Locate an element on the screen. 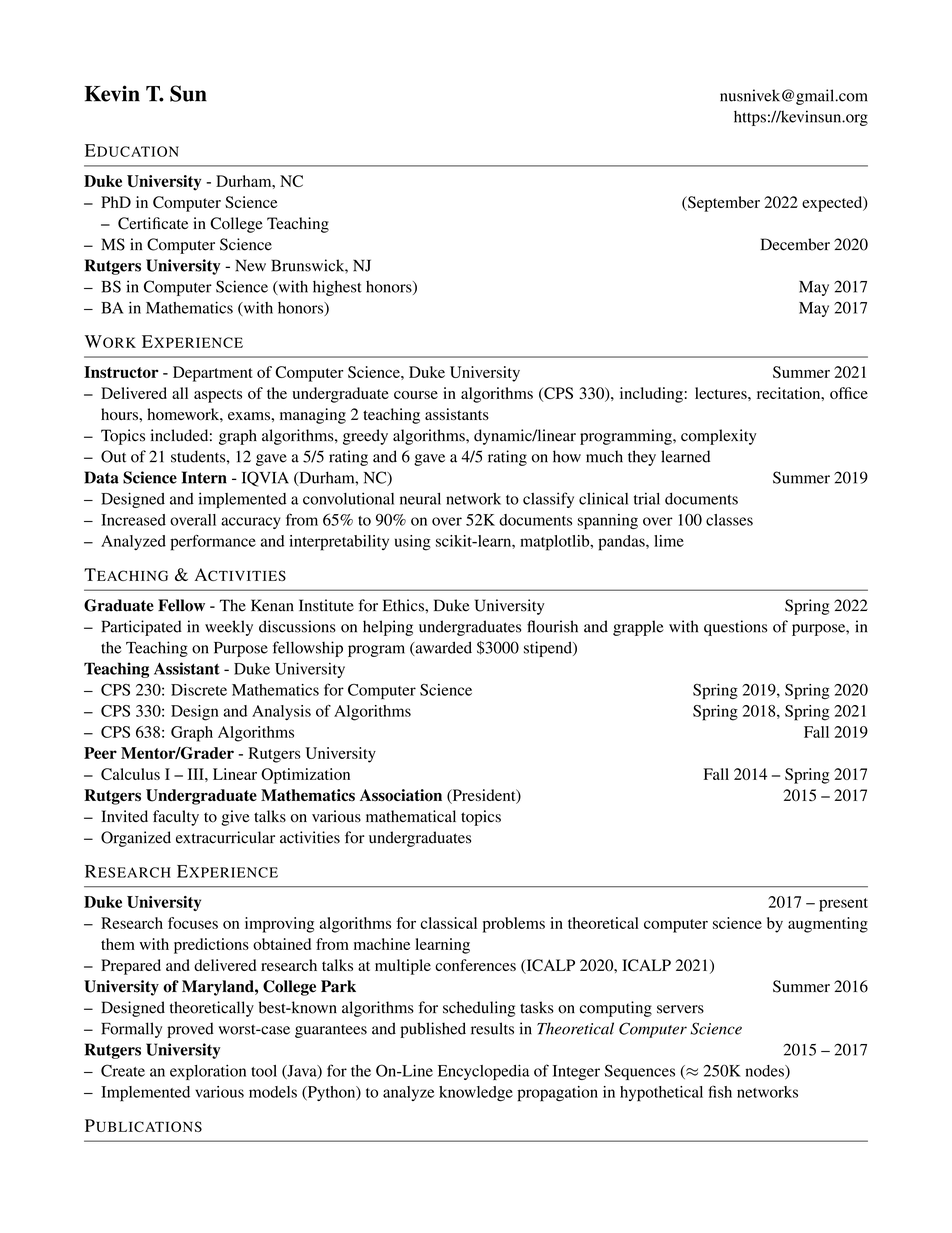  nodes is located at coordinates (765, 1072).
